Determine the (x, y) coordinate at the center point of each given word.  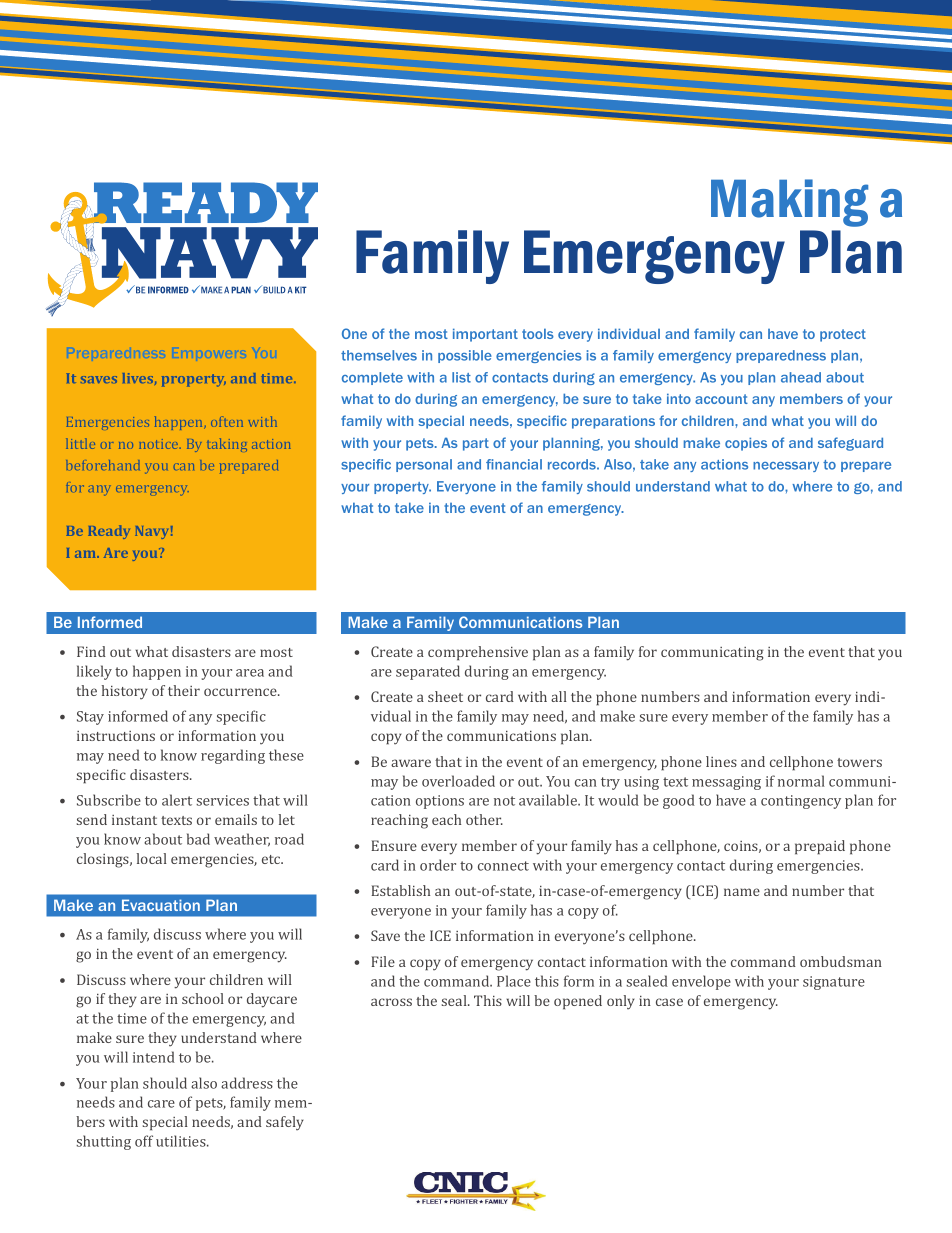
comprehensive (478, 653)
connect (503, 866)
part (476, 444)
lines (721, 761)
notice (160, 444)
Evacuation (161, 905)
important (485, 335)
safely (285, 1123)
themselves (379, 355)
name (742, 892)
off (144, 1141)
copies (746, 444)
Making (789, 203)
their (184, 690)
